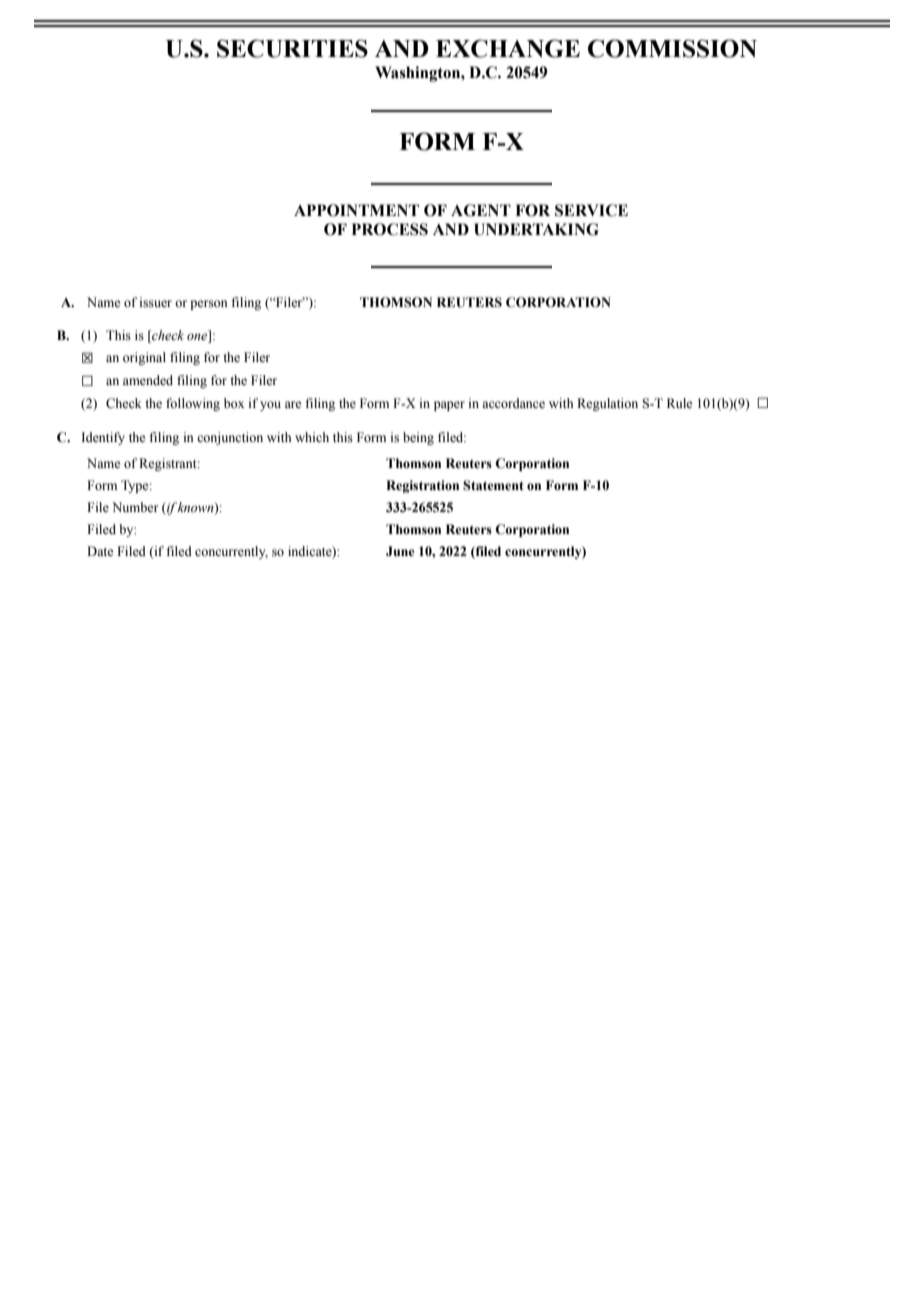  Describe the element at coordinates (292, 48) in the image. I see `SECURITIES` at that location.
